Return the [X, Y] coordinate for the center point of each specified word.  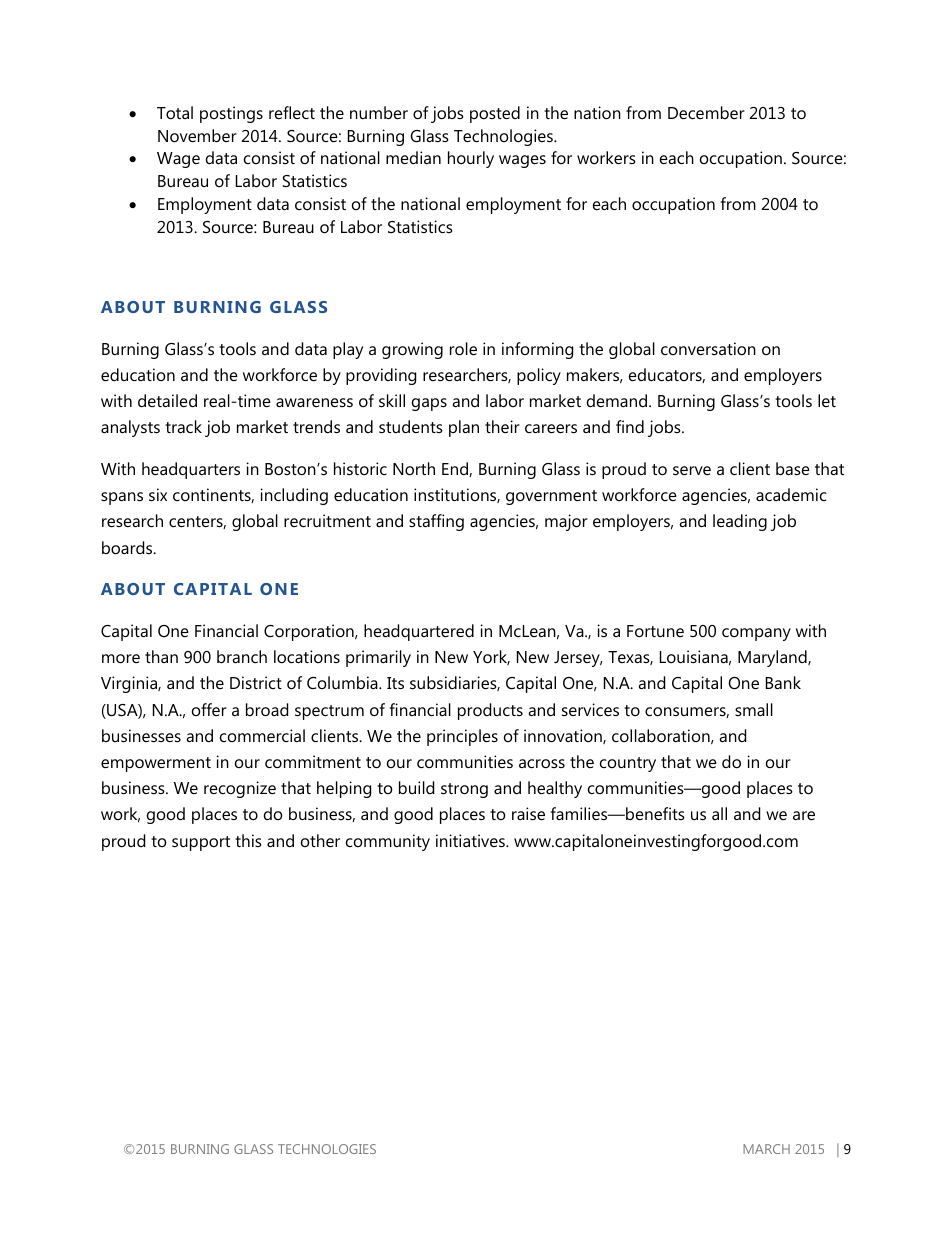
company [756, 634]
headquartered [419, 632]
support [201, 843]
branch [242, 656]
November [197, 135]
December [706, 112]
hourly [471, 159]
